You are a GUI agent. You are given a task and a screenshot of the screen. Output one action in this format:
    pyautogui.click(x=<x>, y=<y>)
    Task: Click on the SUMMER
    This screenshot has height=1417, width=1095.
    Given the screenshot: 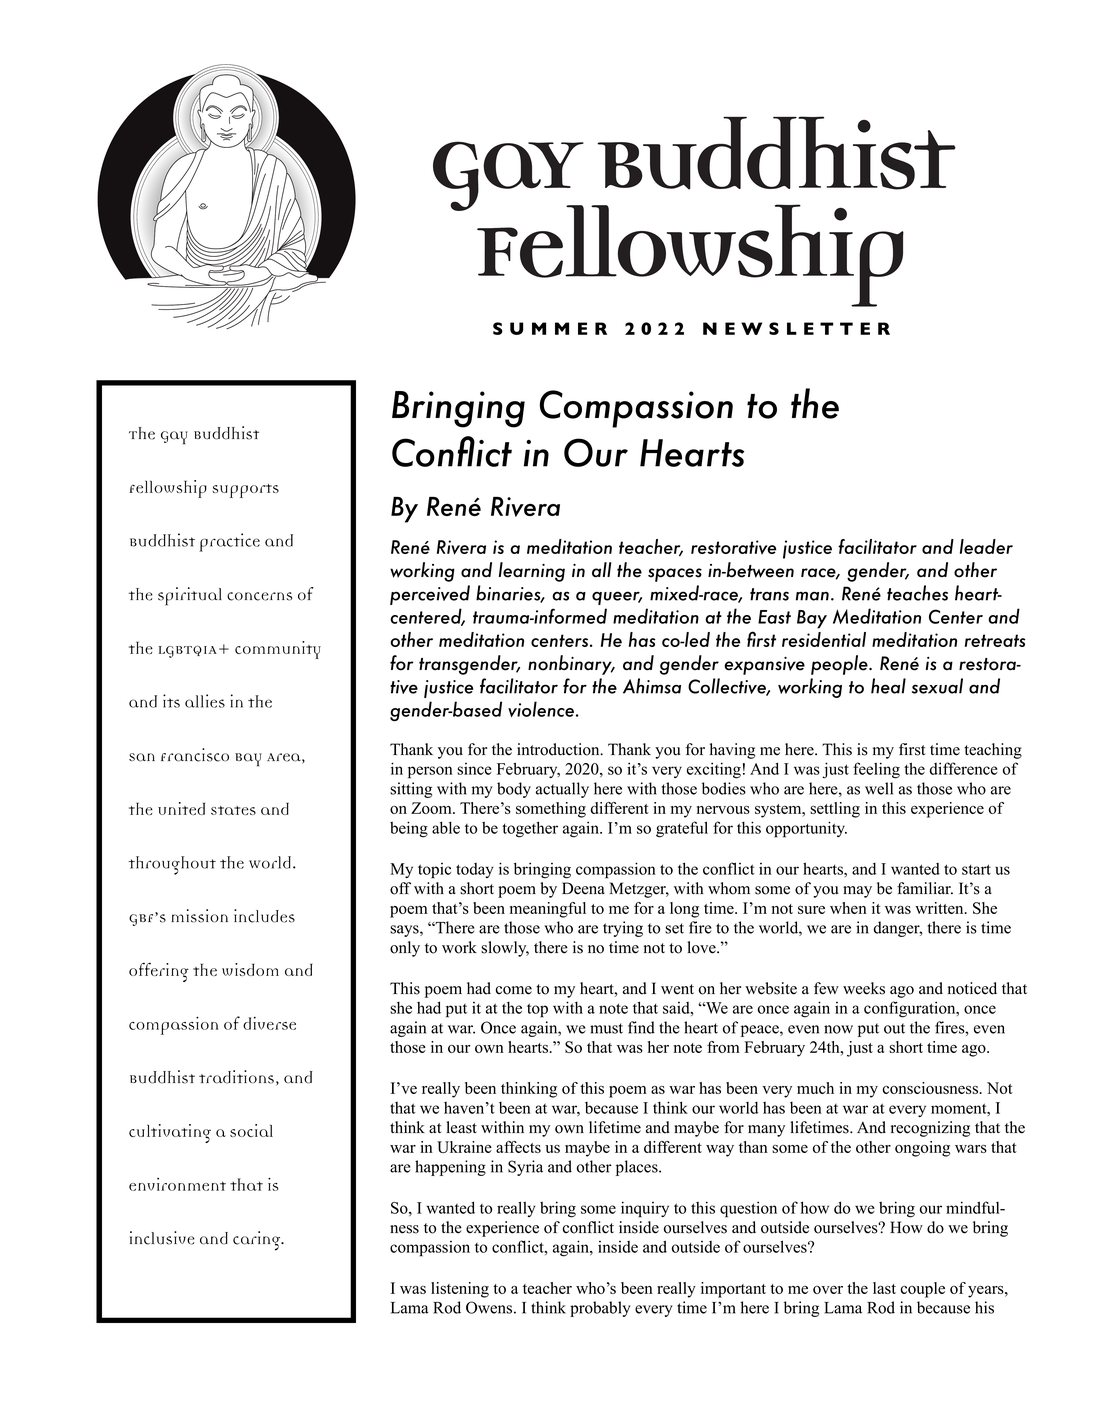 What is the action you would take?
    pyautogui.click(x=550, y=328)
